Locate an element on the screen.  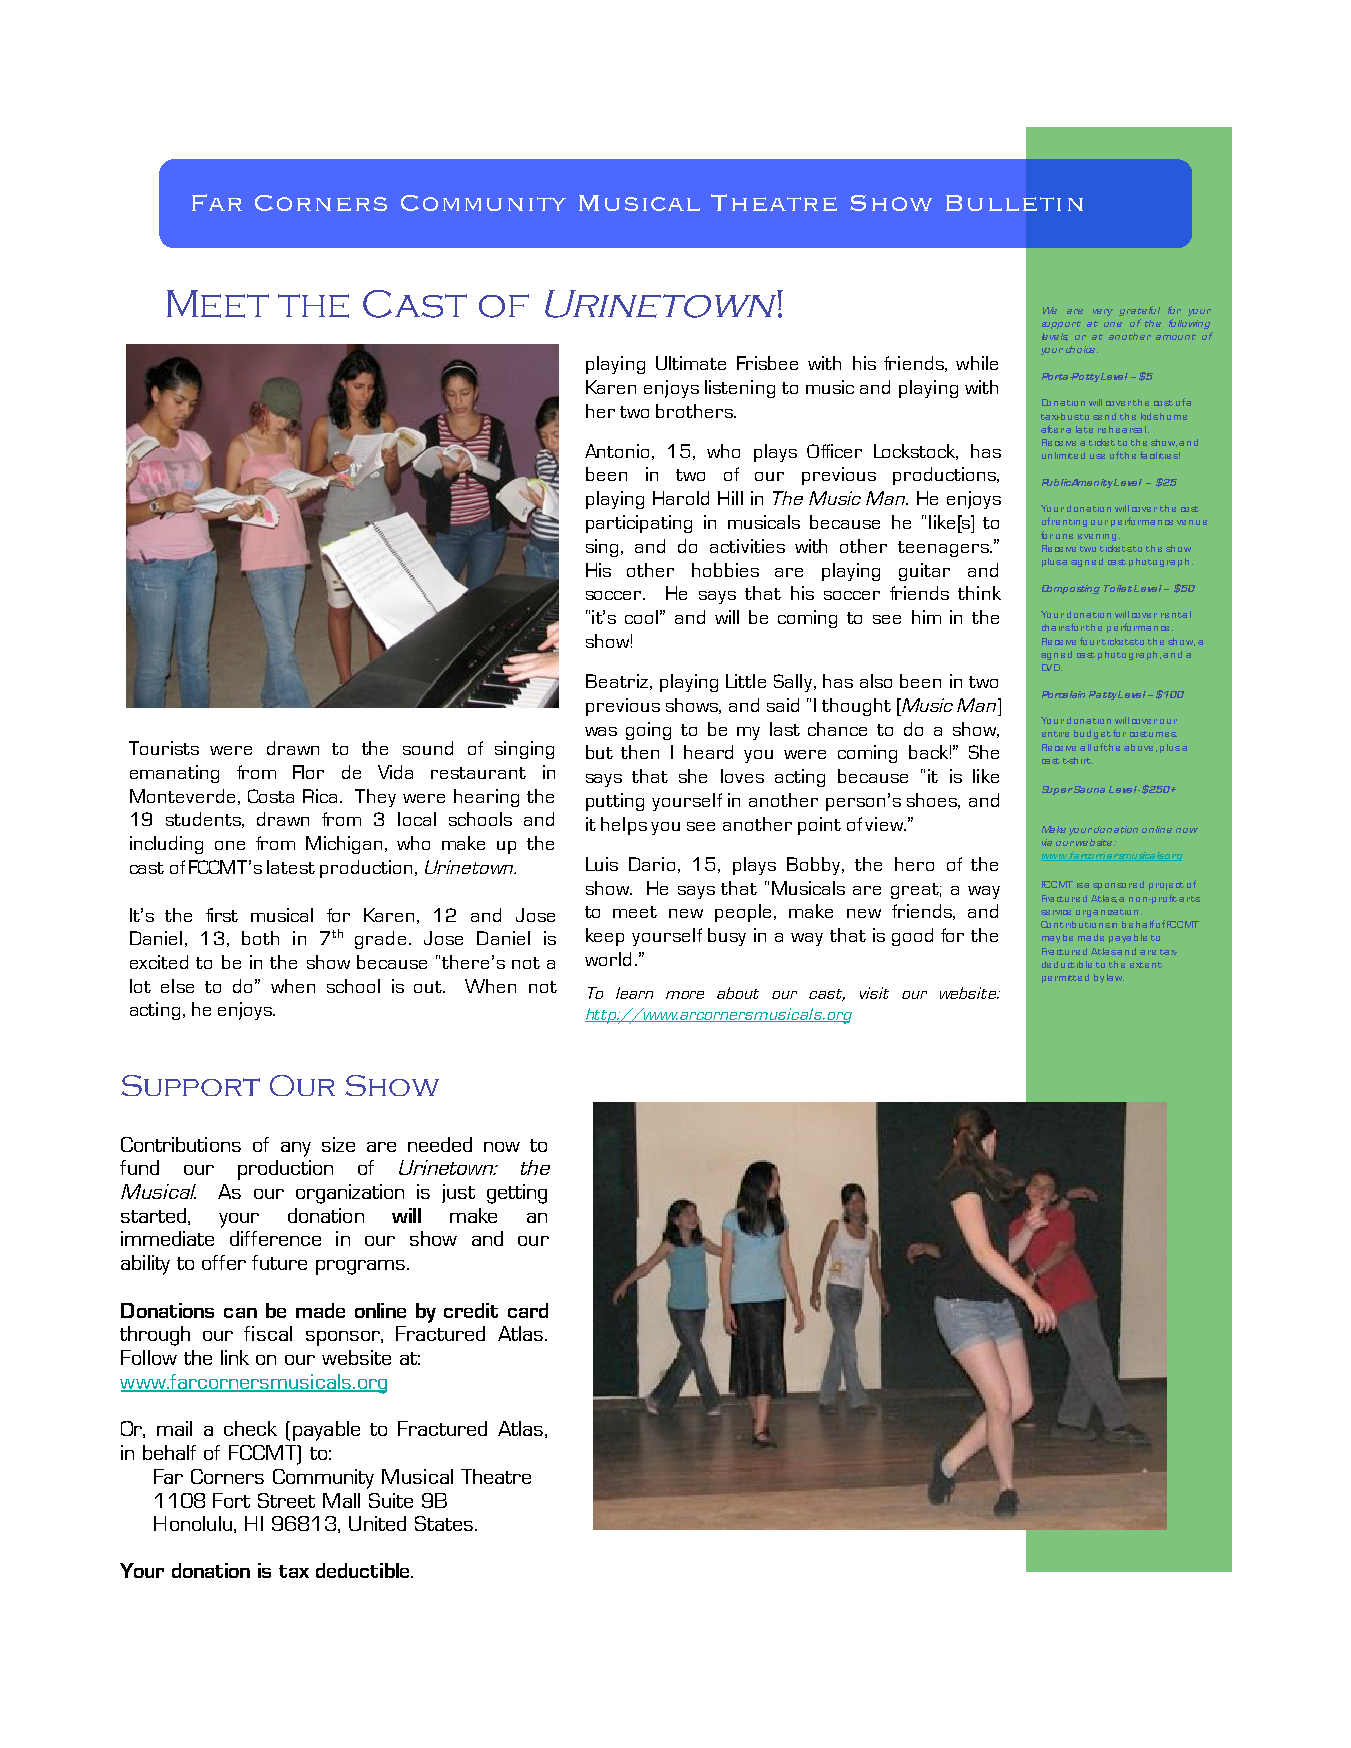
Fort is located at coordinates (231, 1500).
